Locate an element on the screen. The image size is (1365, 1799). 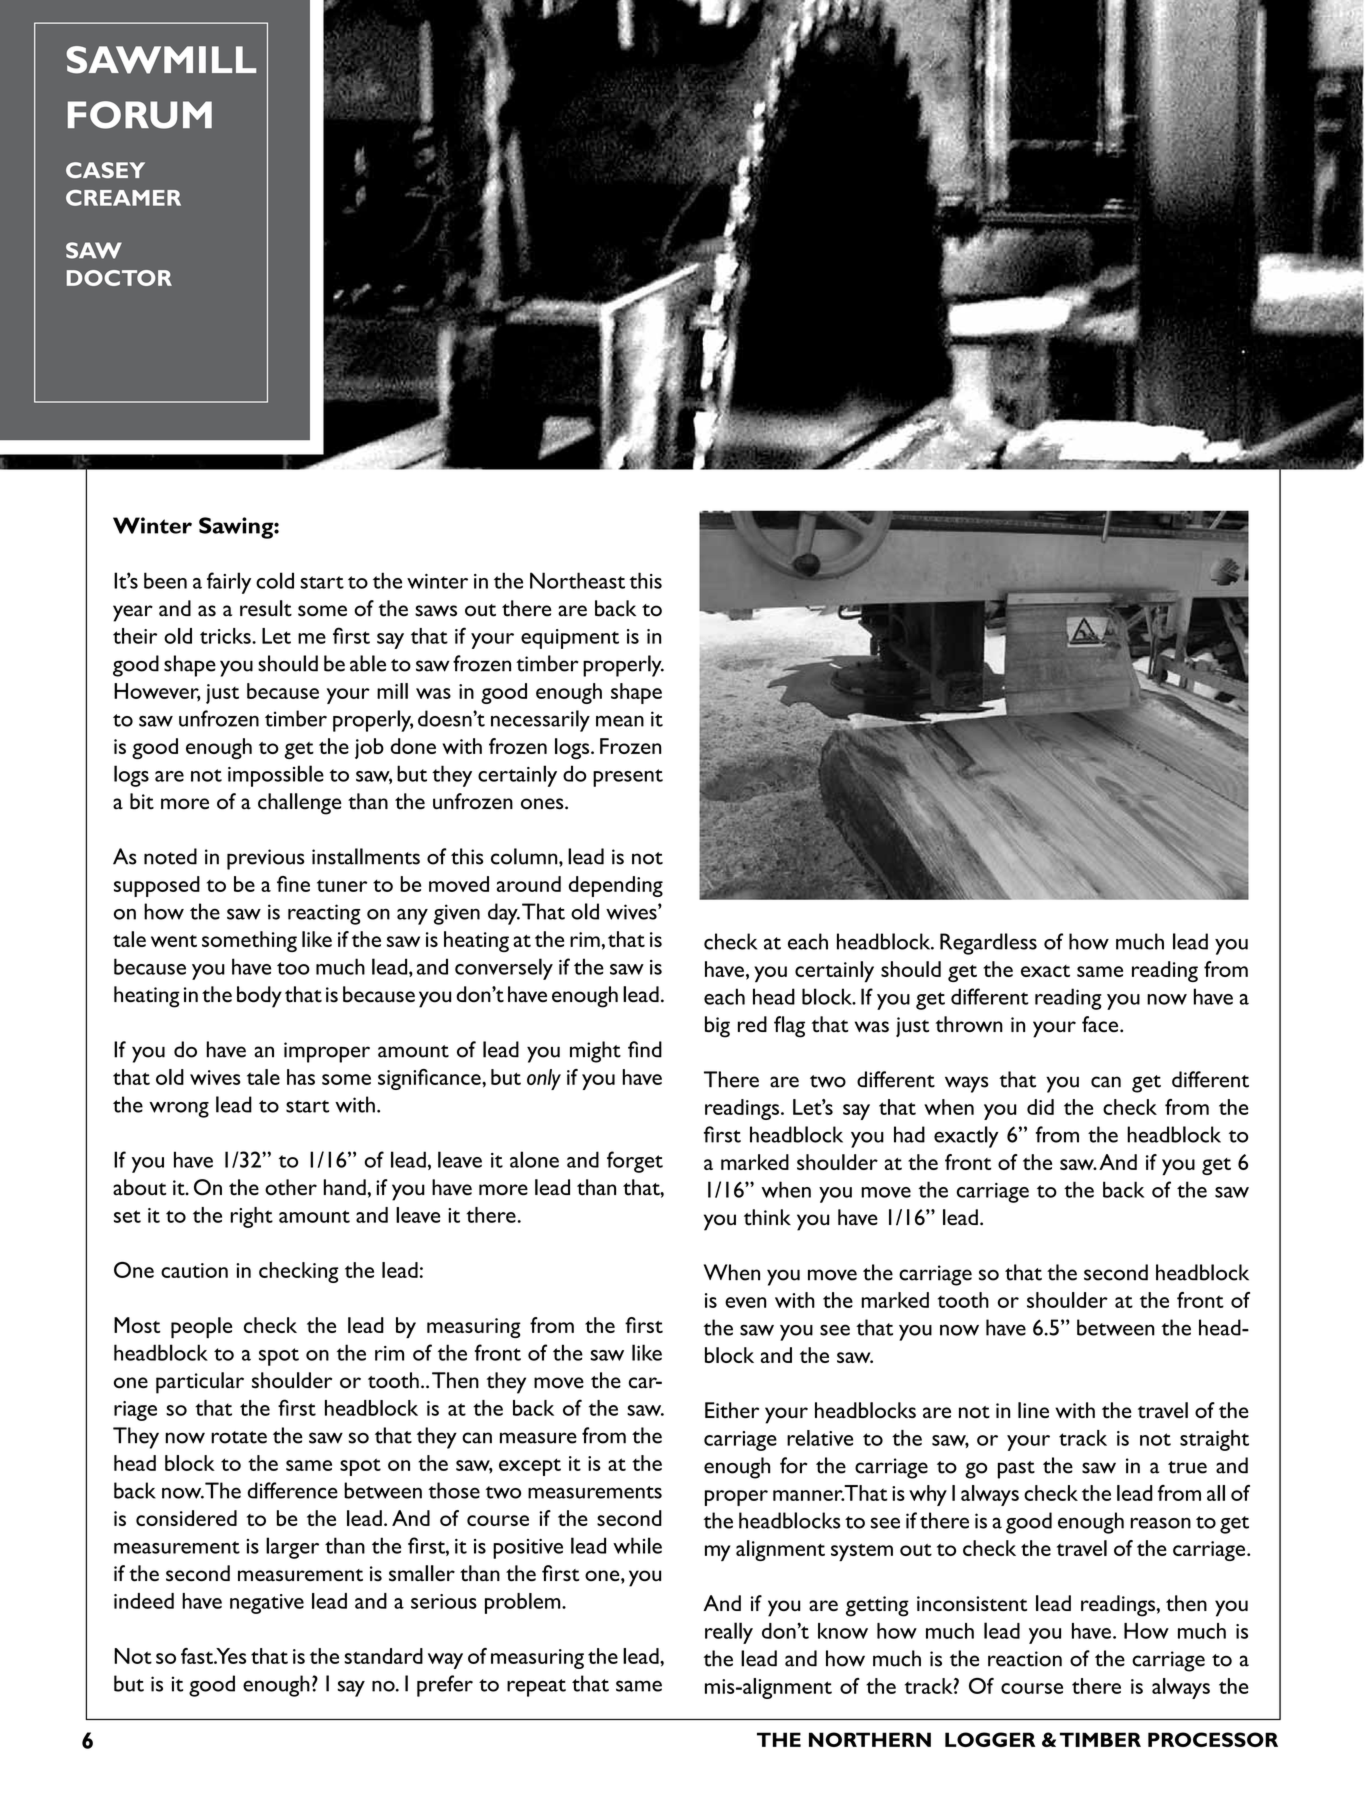
Regardless is located at coordinates (988, 944).
